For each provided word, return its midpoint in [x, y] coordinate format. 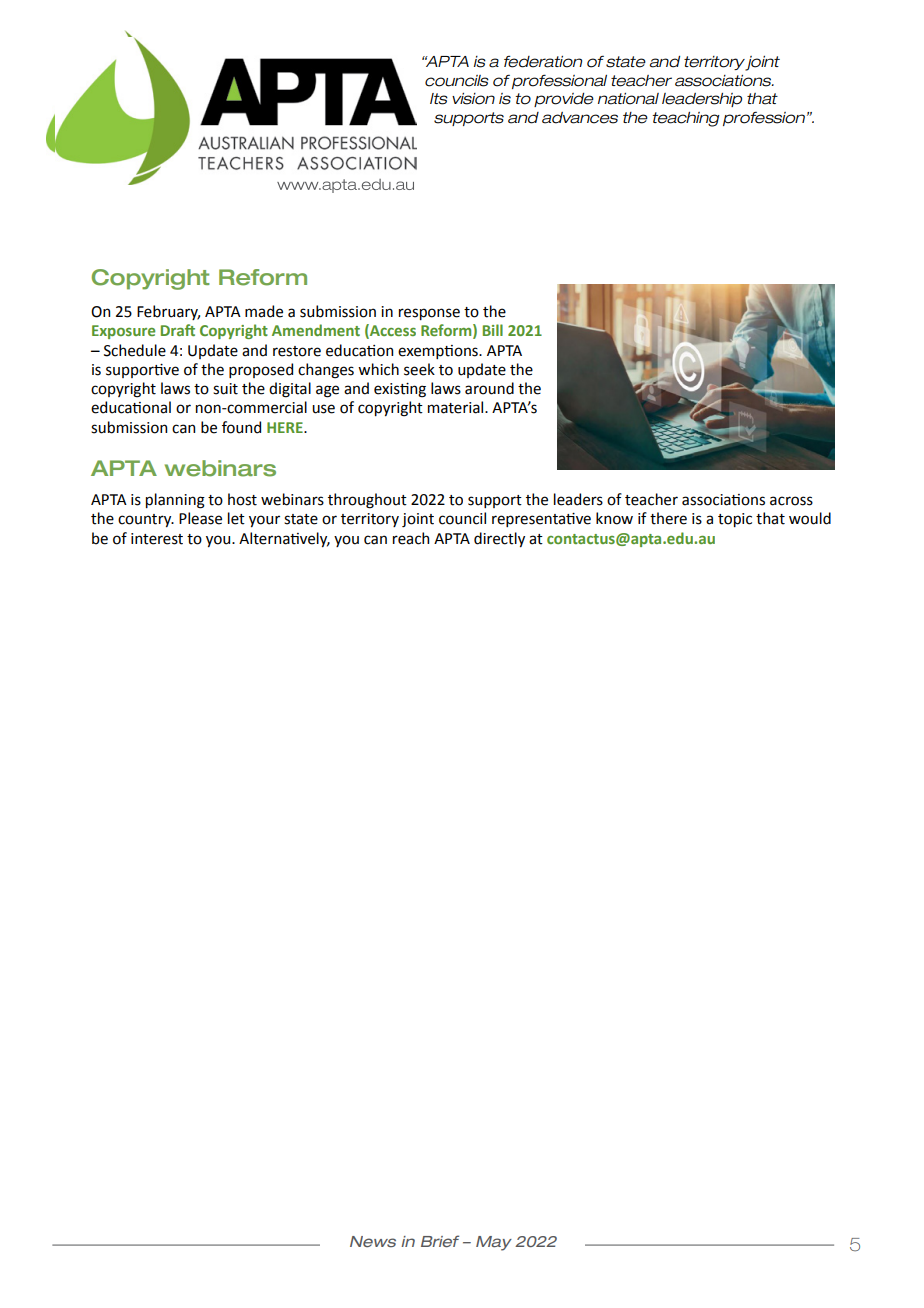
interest [157, 539]
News [373, 1241]
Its [439, 99]
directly [499, 539]
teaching [686, 119]
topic [735, 520]
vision [473, 99]
